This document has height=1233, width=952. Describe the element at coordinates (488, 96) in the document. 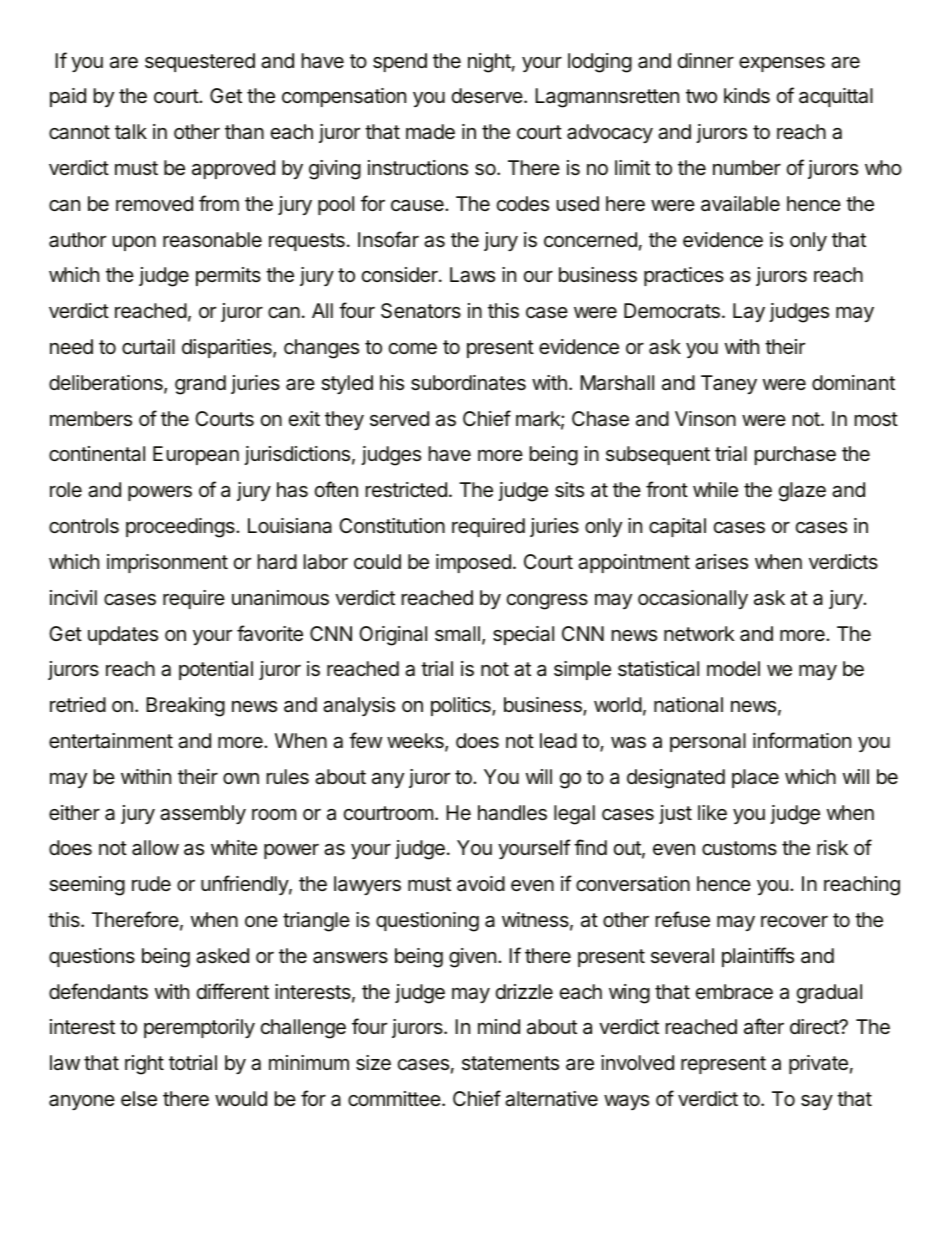

I see `deserve` at that location.
